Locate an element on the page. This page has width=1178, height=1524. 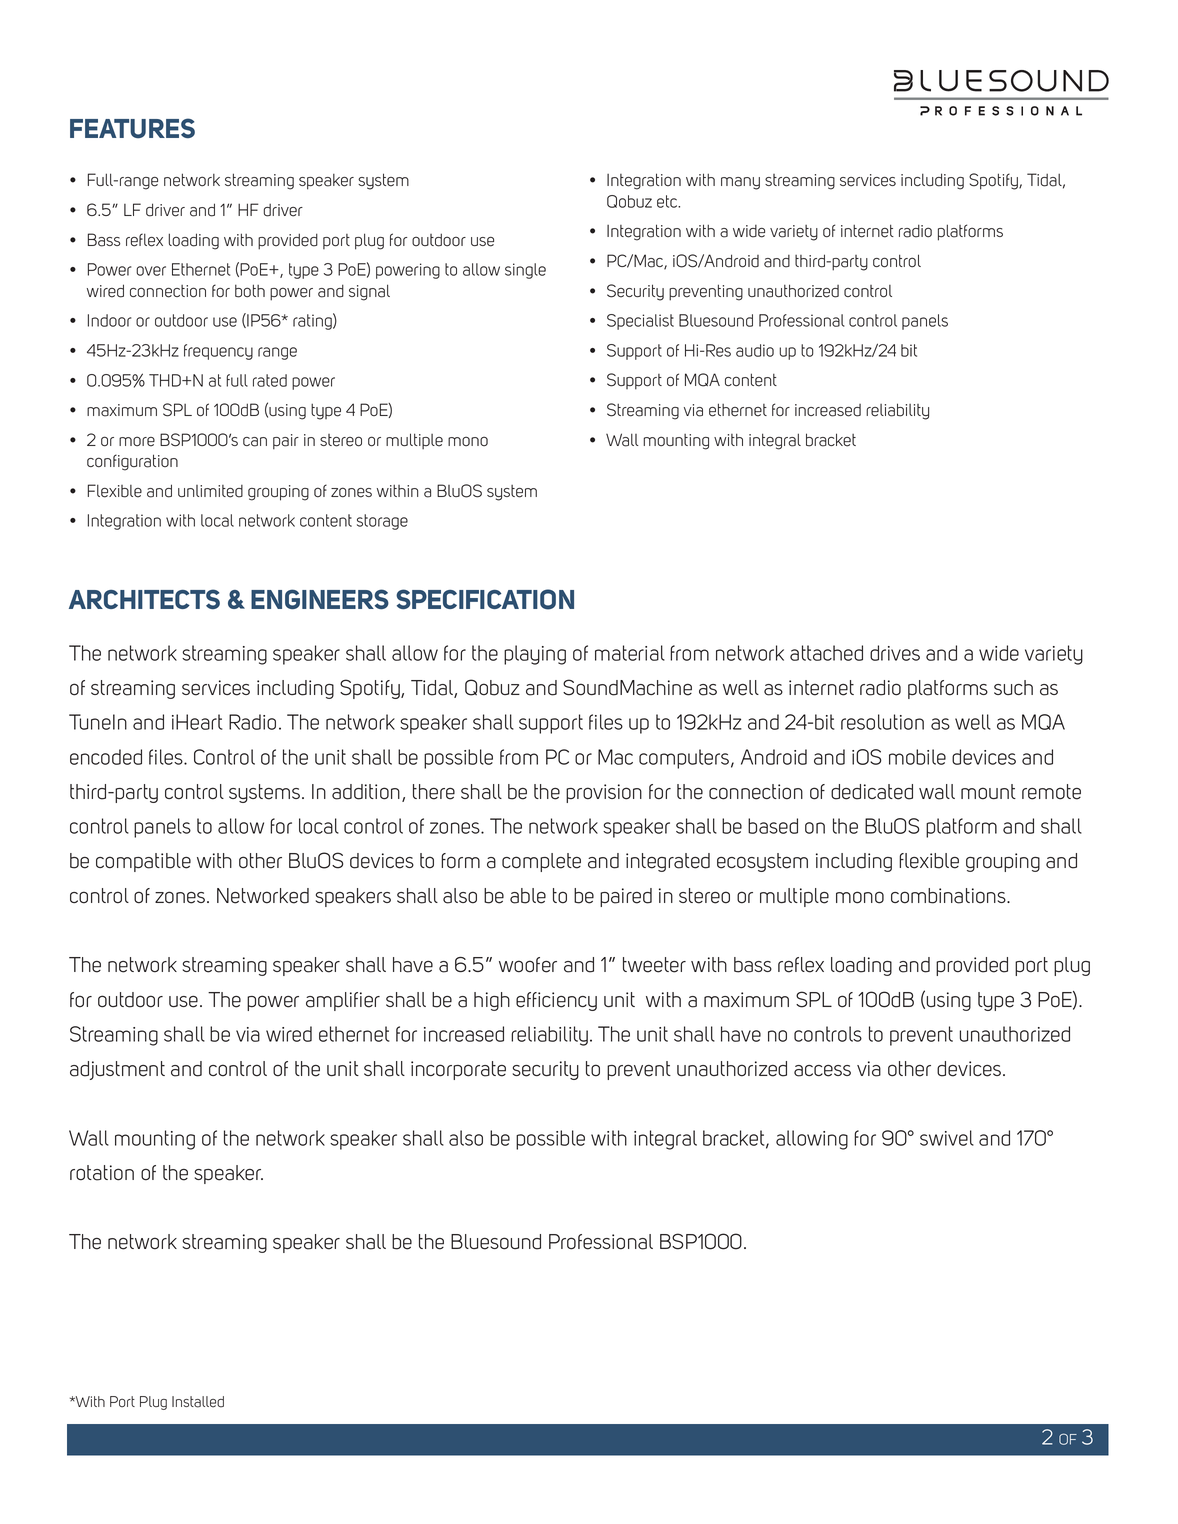
swivel is located at coordinates (947, 1138).
